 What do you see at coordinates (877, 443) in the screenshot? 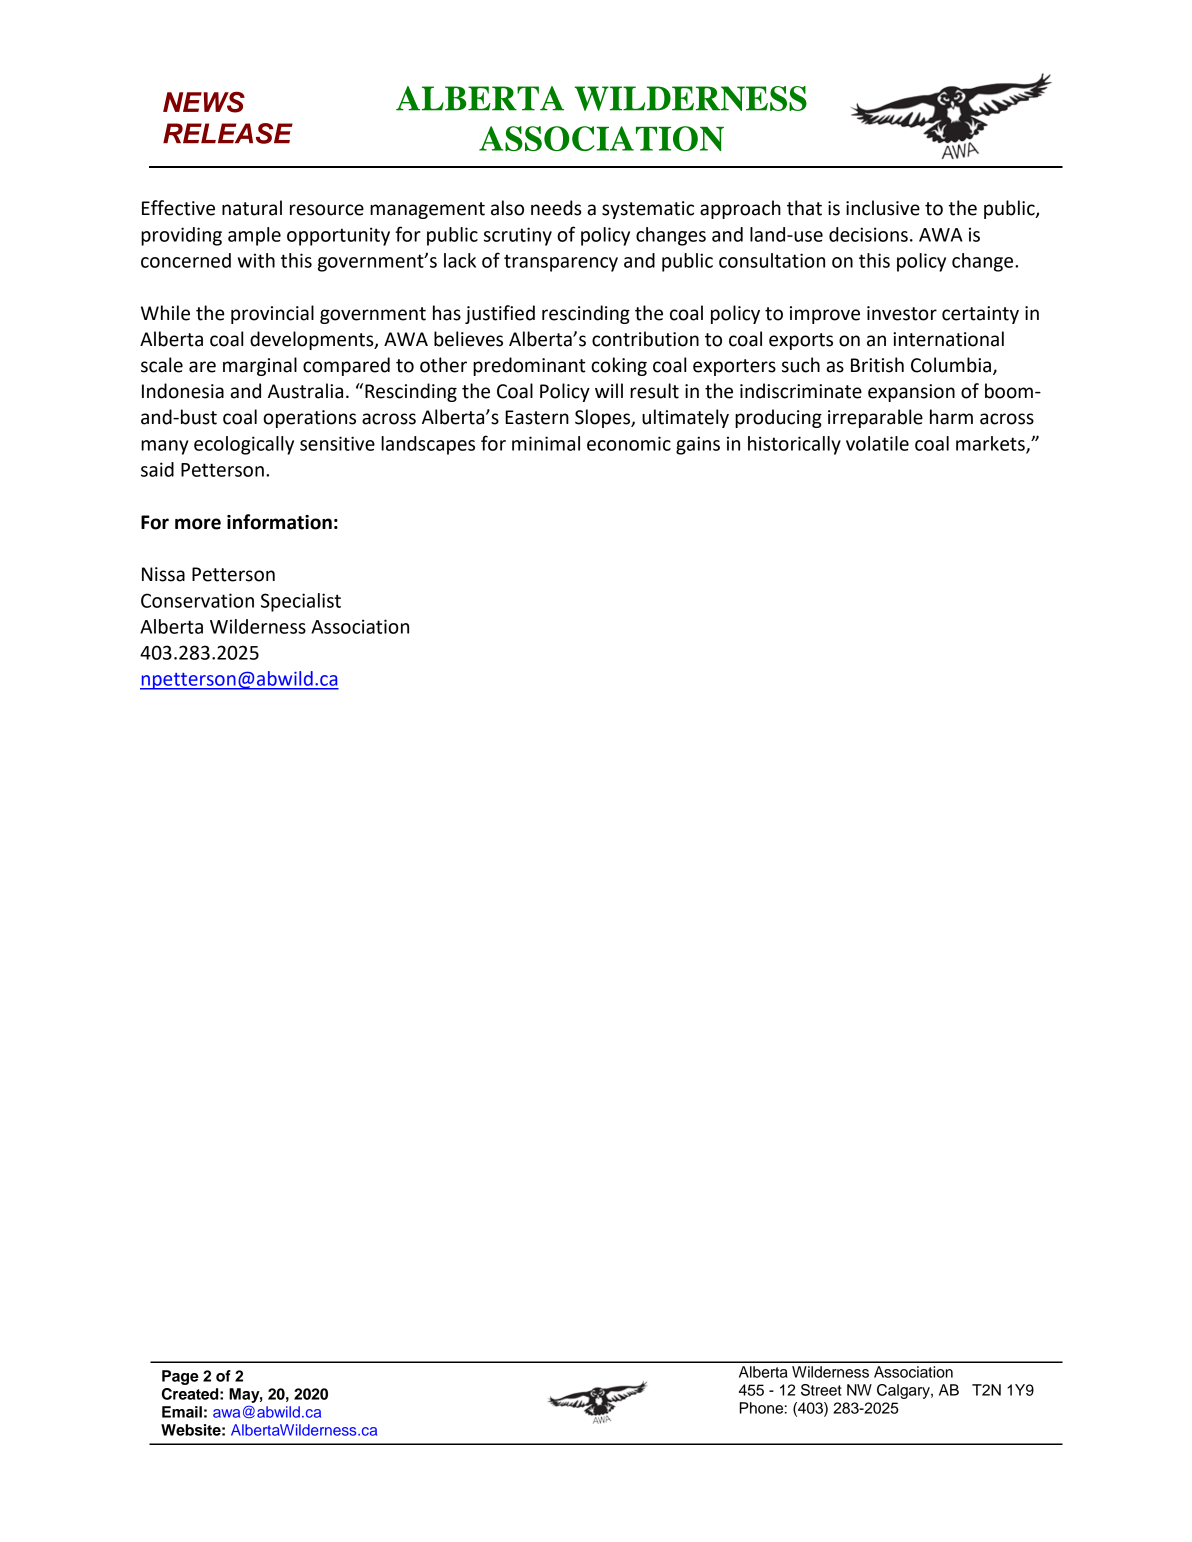
I see `volatile` at bounding box center [877, 443].
